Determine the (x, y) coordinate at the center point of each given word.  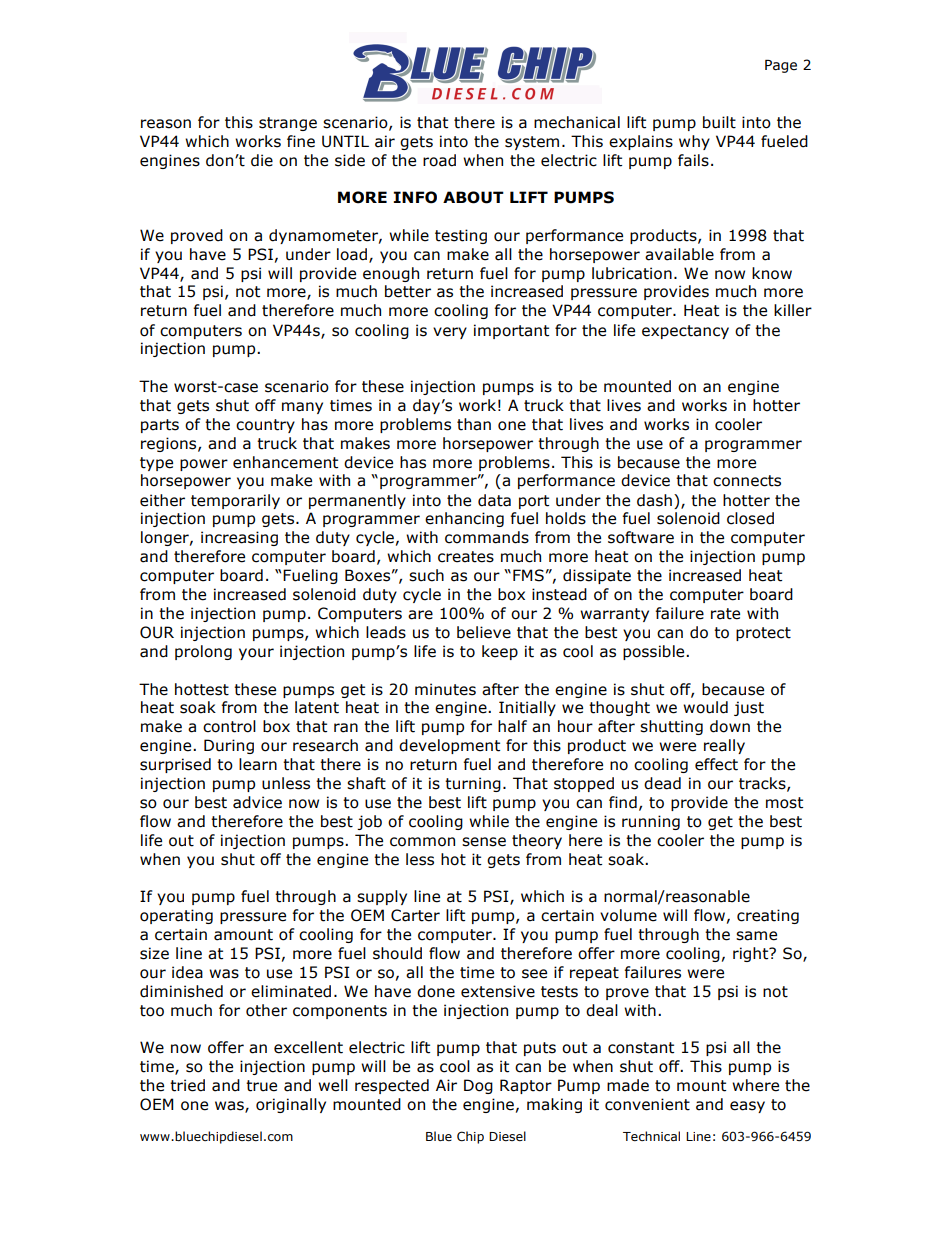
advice (257, 802)
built (719, 122)
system (532, 143)
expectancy (685, 332)
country (265, 426)
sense (484, 842)
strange (288, 124)
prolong (203, 652)
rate (725, 614)
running (651, 822)
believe (484, 632)
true (261, 1086)
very (450, 333)
